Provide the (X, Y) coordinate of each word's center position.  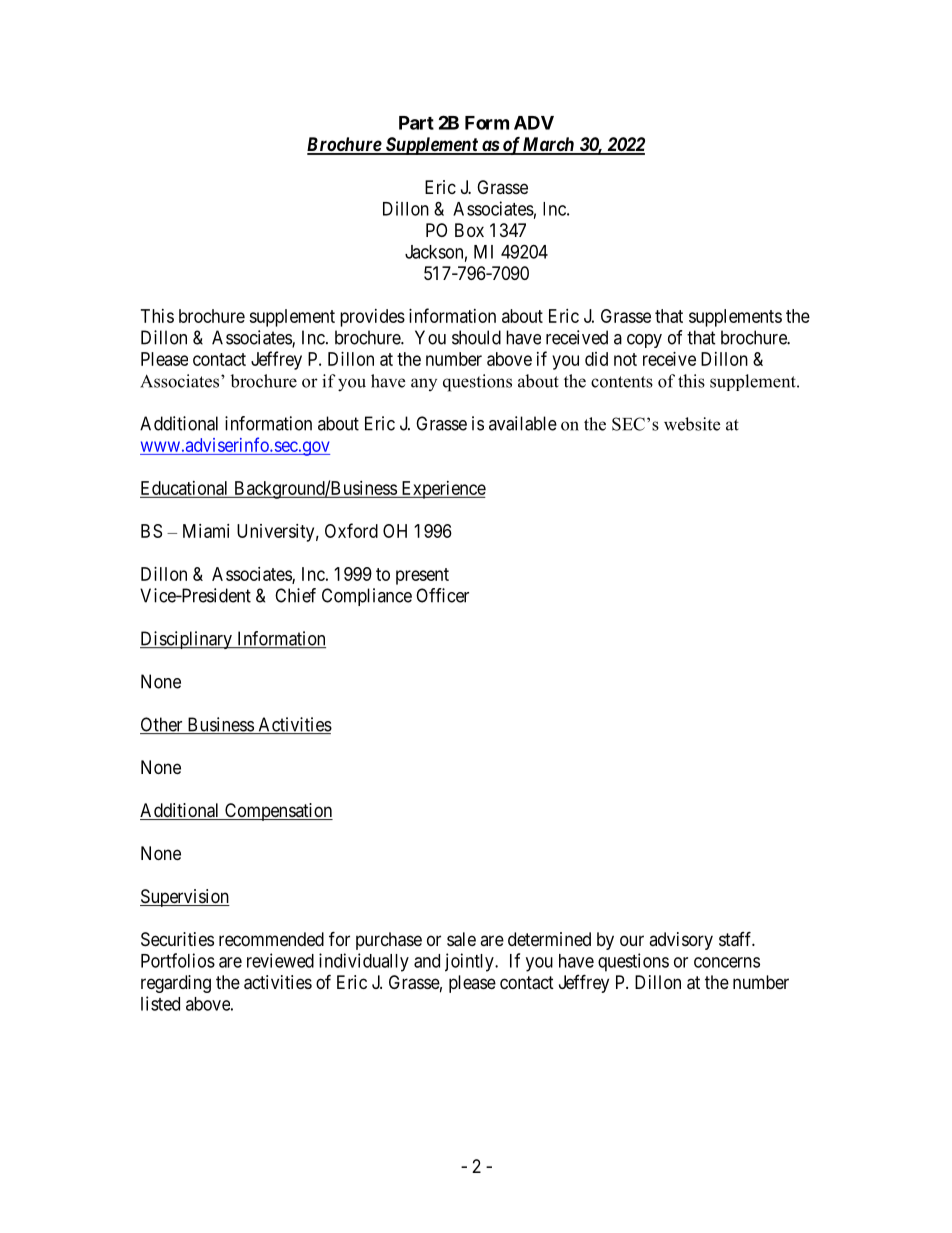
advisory (681, 941)
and (427, 961)
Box (469, 230)
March (548, 145)
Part (416, 123)
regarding (176, 984)
